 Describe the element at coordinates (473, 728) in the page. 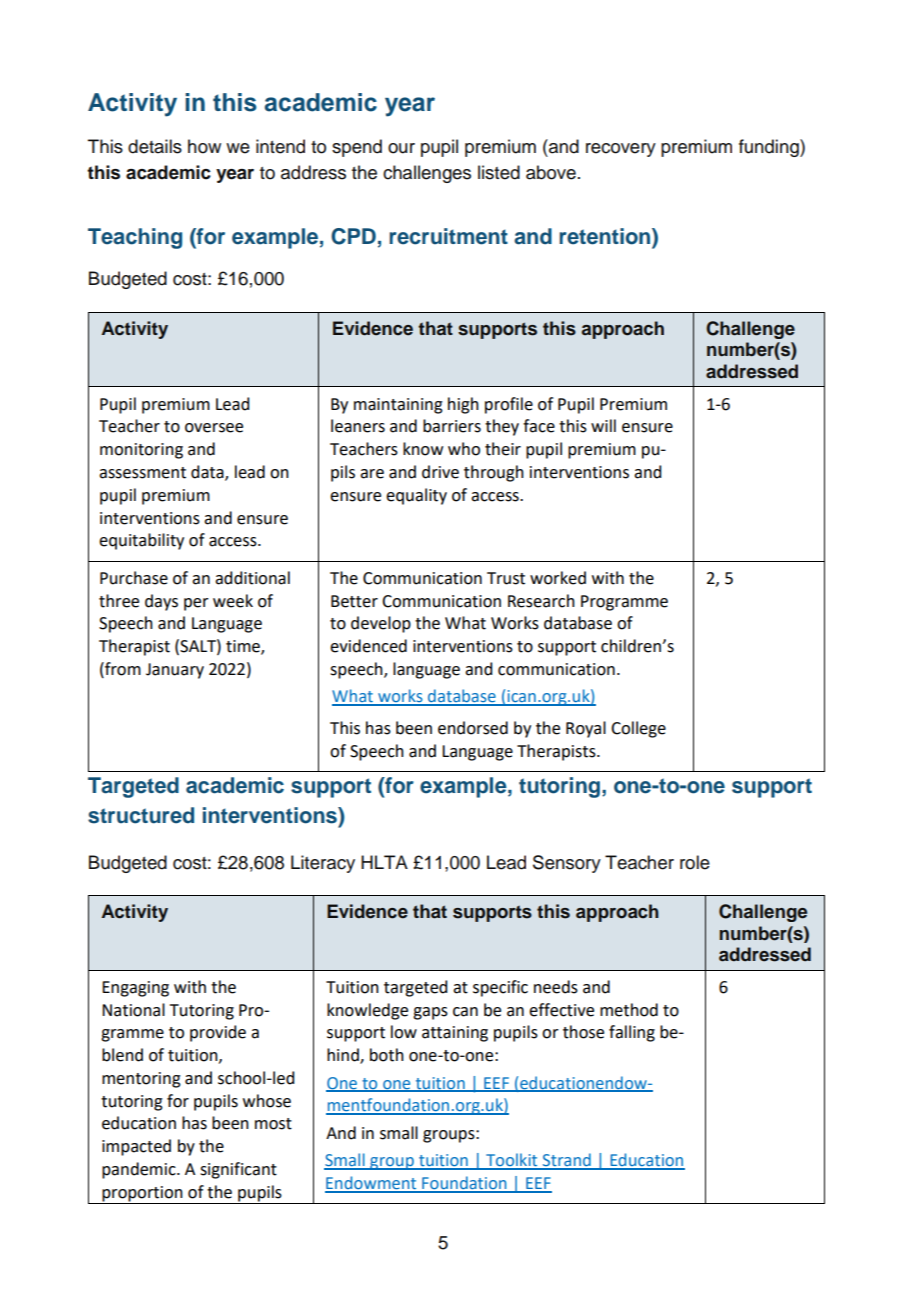

I see `endorsed` at that location.
